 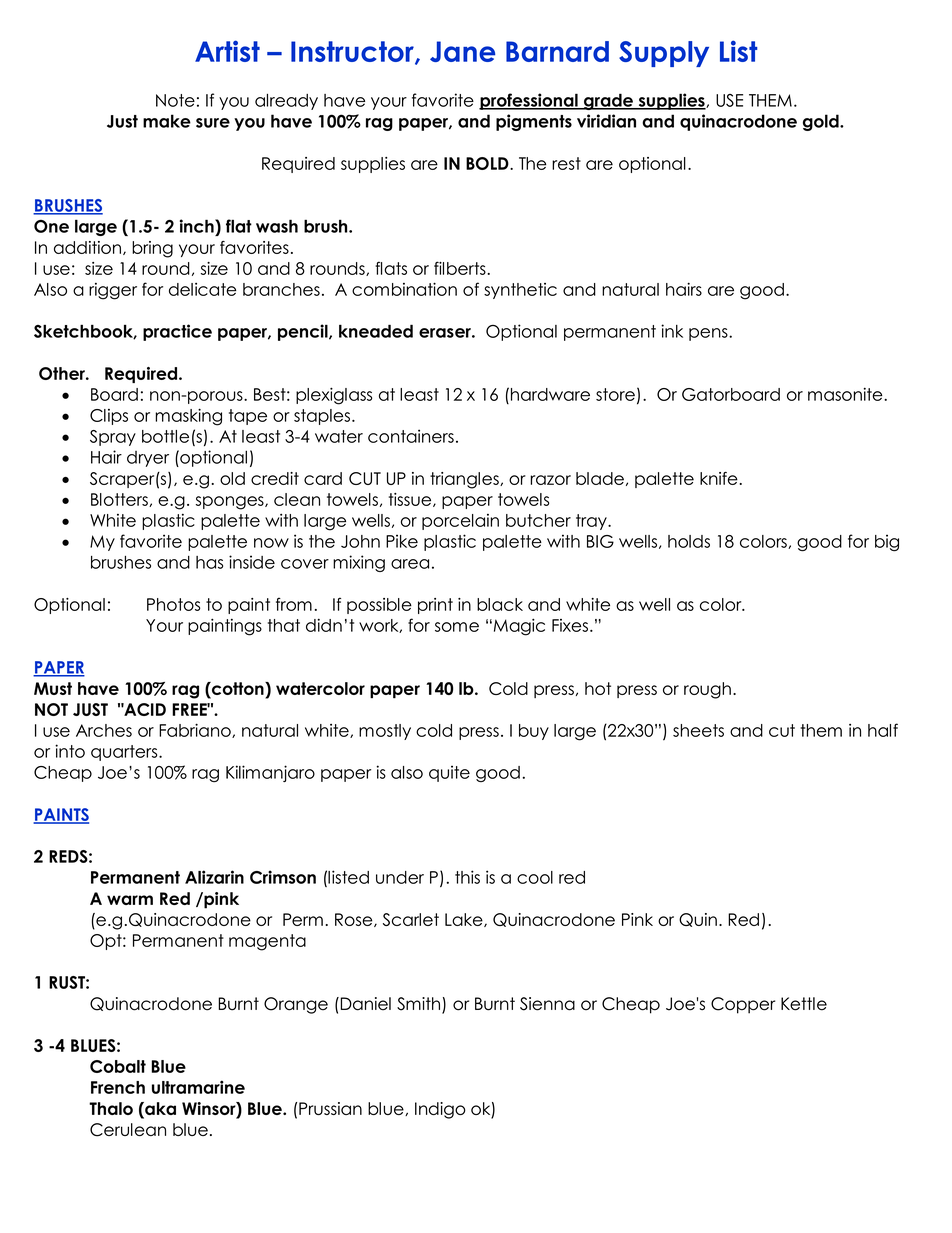 What do you see at coordinates (822, 122) in the screenshot?
I see `gold` at bounding box center [822, 122].
